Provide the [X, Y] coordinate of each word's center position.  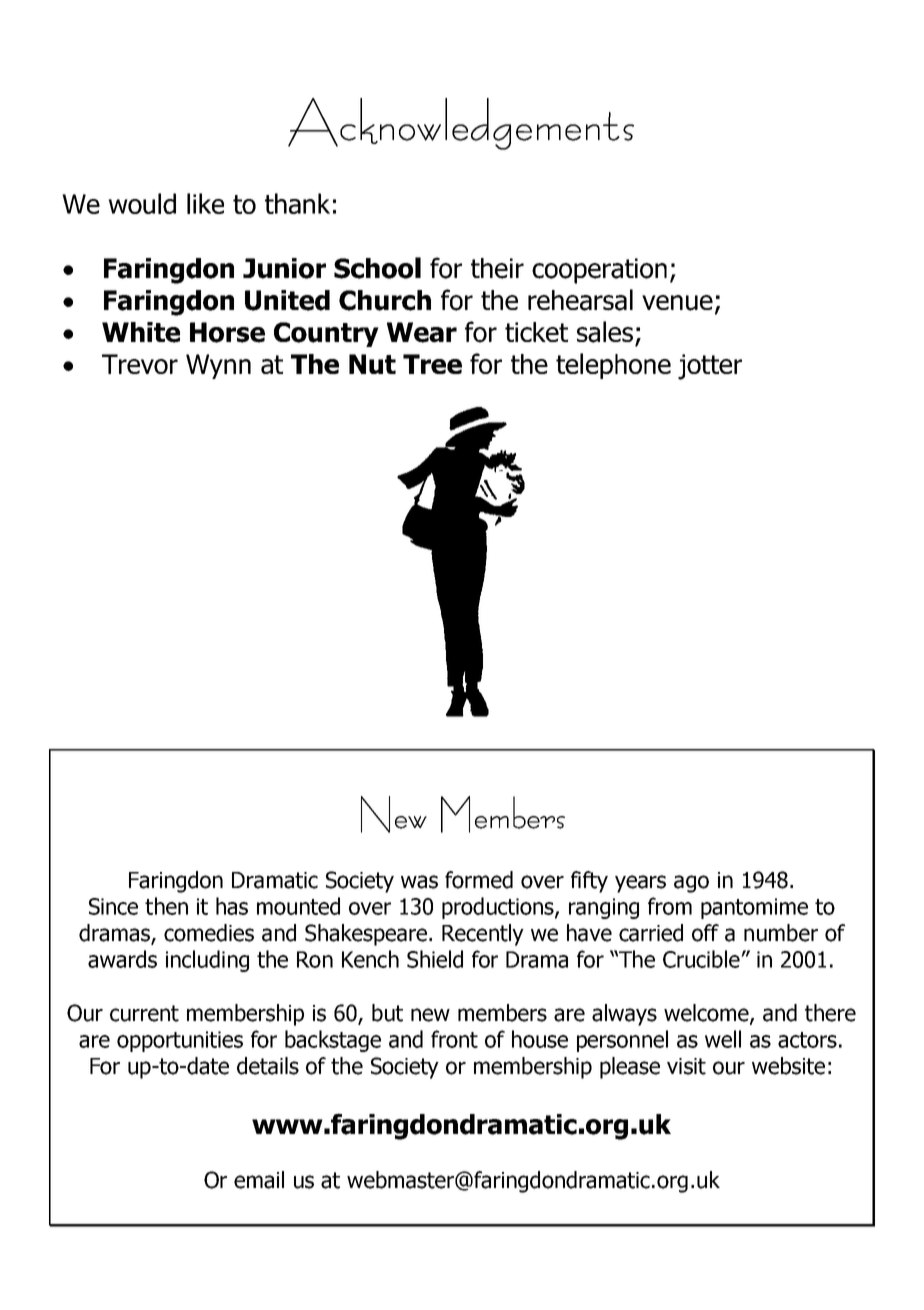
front [454, 1039]
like [205, 203]
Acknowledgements [461, 124]
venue [677, 303]
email [259, 1180]
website [788, 1066]
